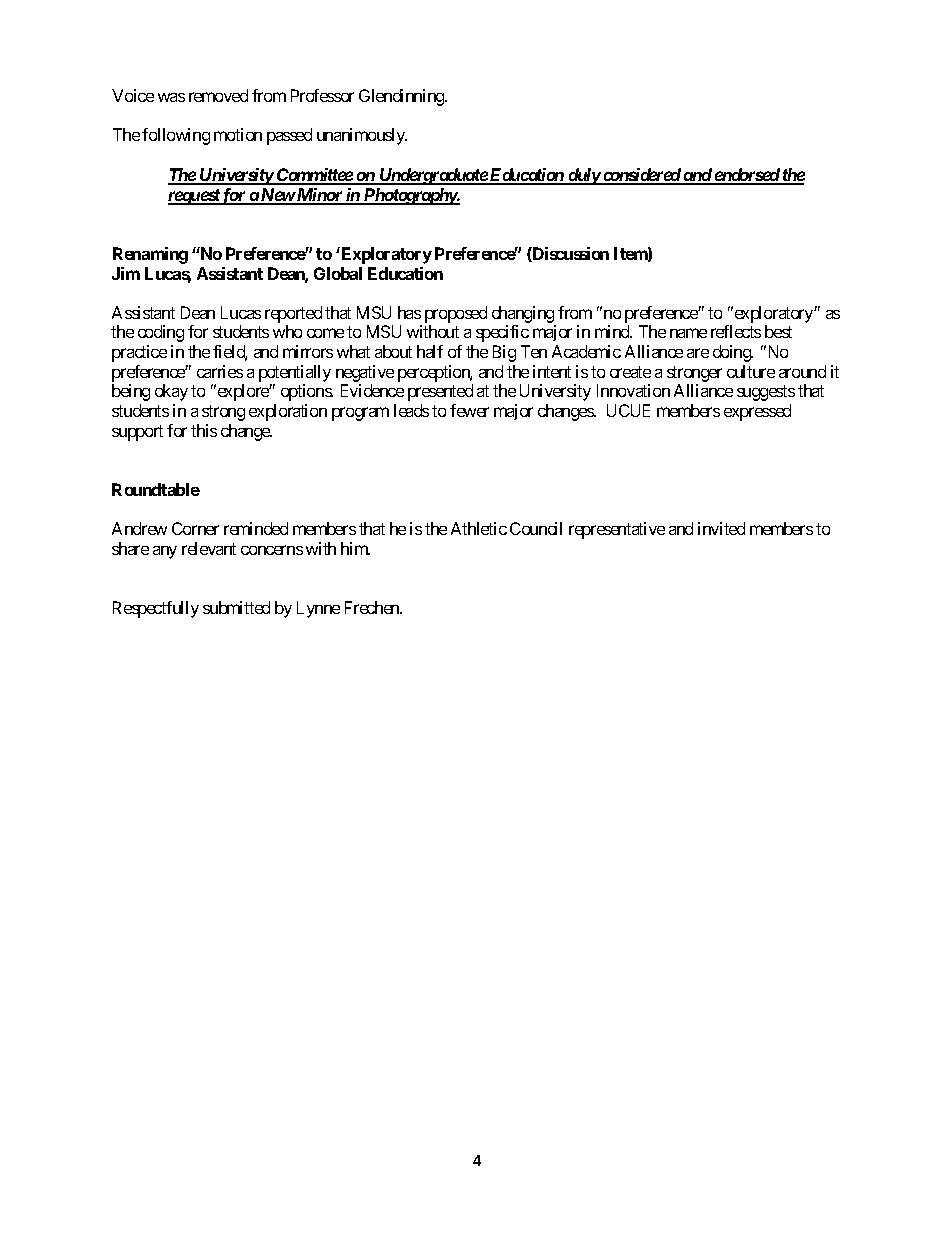 Image resolution: width=952 pixels, height=1233 pixels. What do you see at coordinates (220, 371) in the screenshot?
I see `carries` at bounding box center [220, 371].
